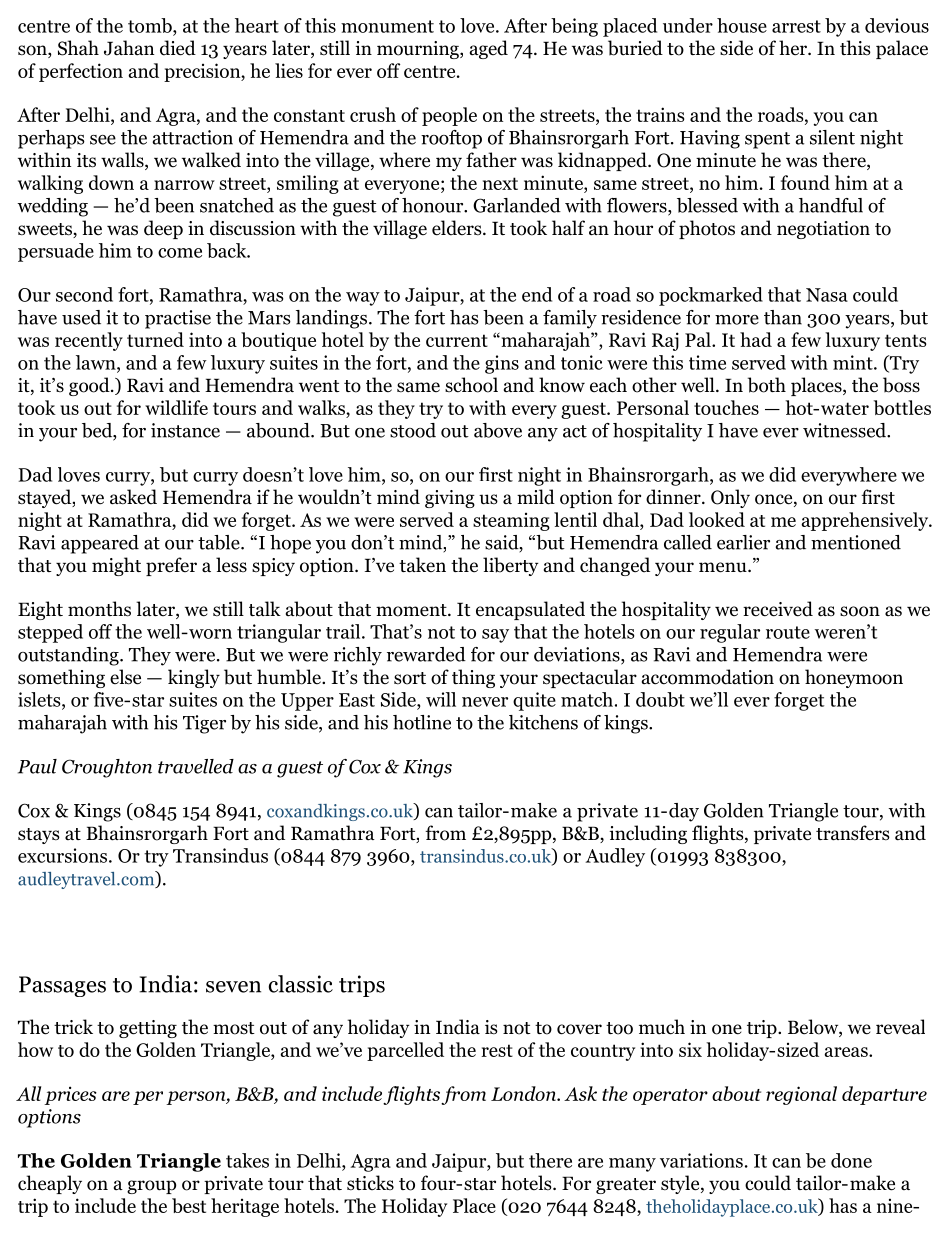 The width and height of the image is (952, 1233). I want to click on group, so click(151, 1187).
